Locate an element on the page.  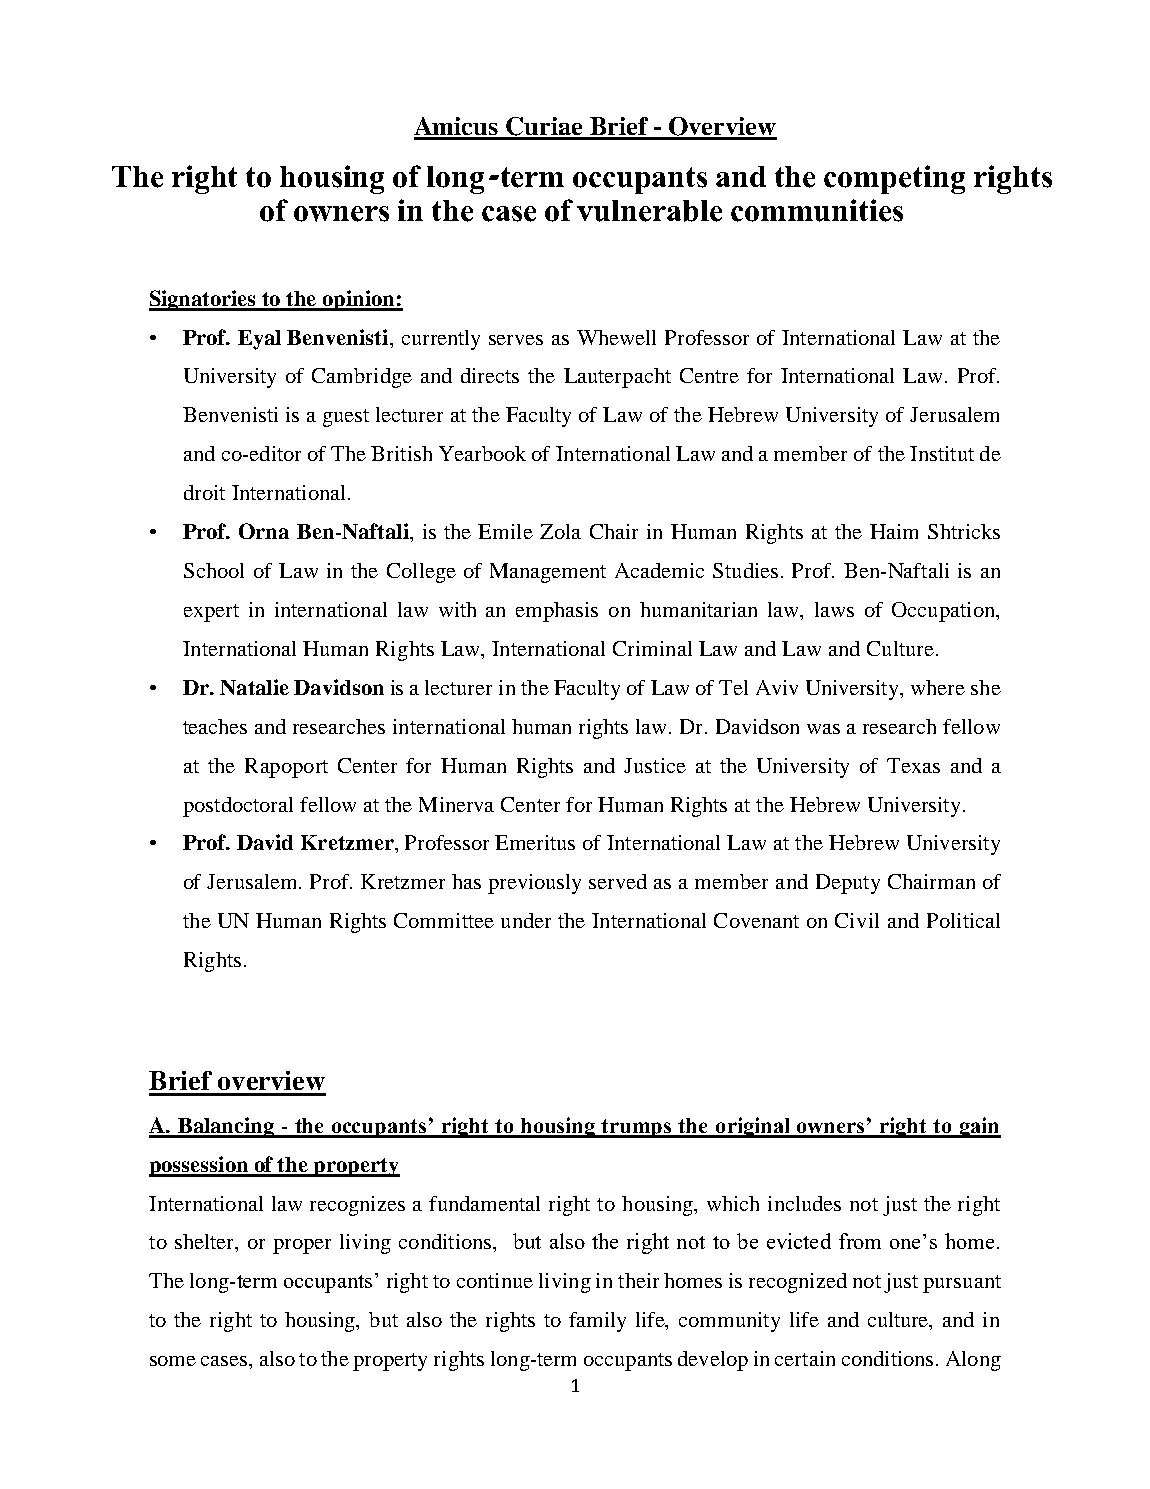
Management is located at coordinates (548, 573).
